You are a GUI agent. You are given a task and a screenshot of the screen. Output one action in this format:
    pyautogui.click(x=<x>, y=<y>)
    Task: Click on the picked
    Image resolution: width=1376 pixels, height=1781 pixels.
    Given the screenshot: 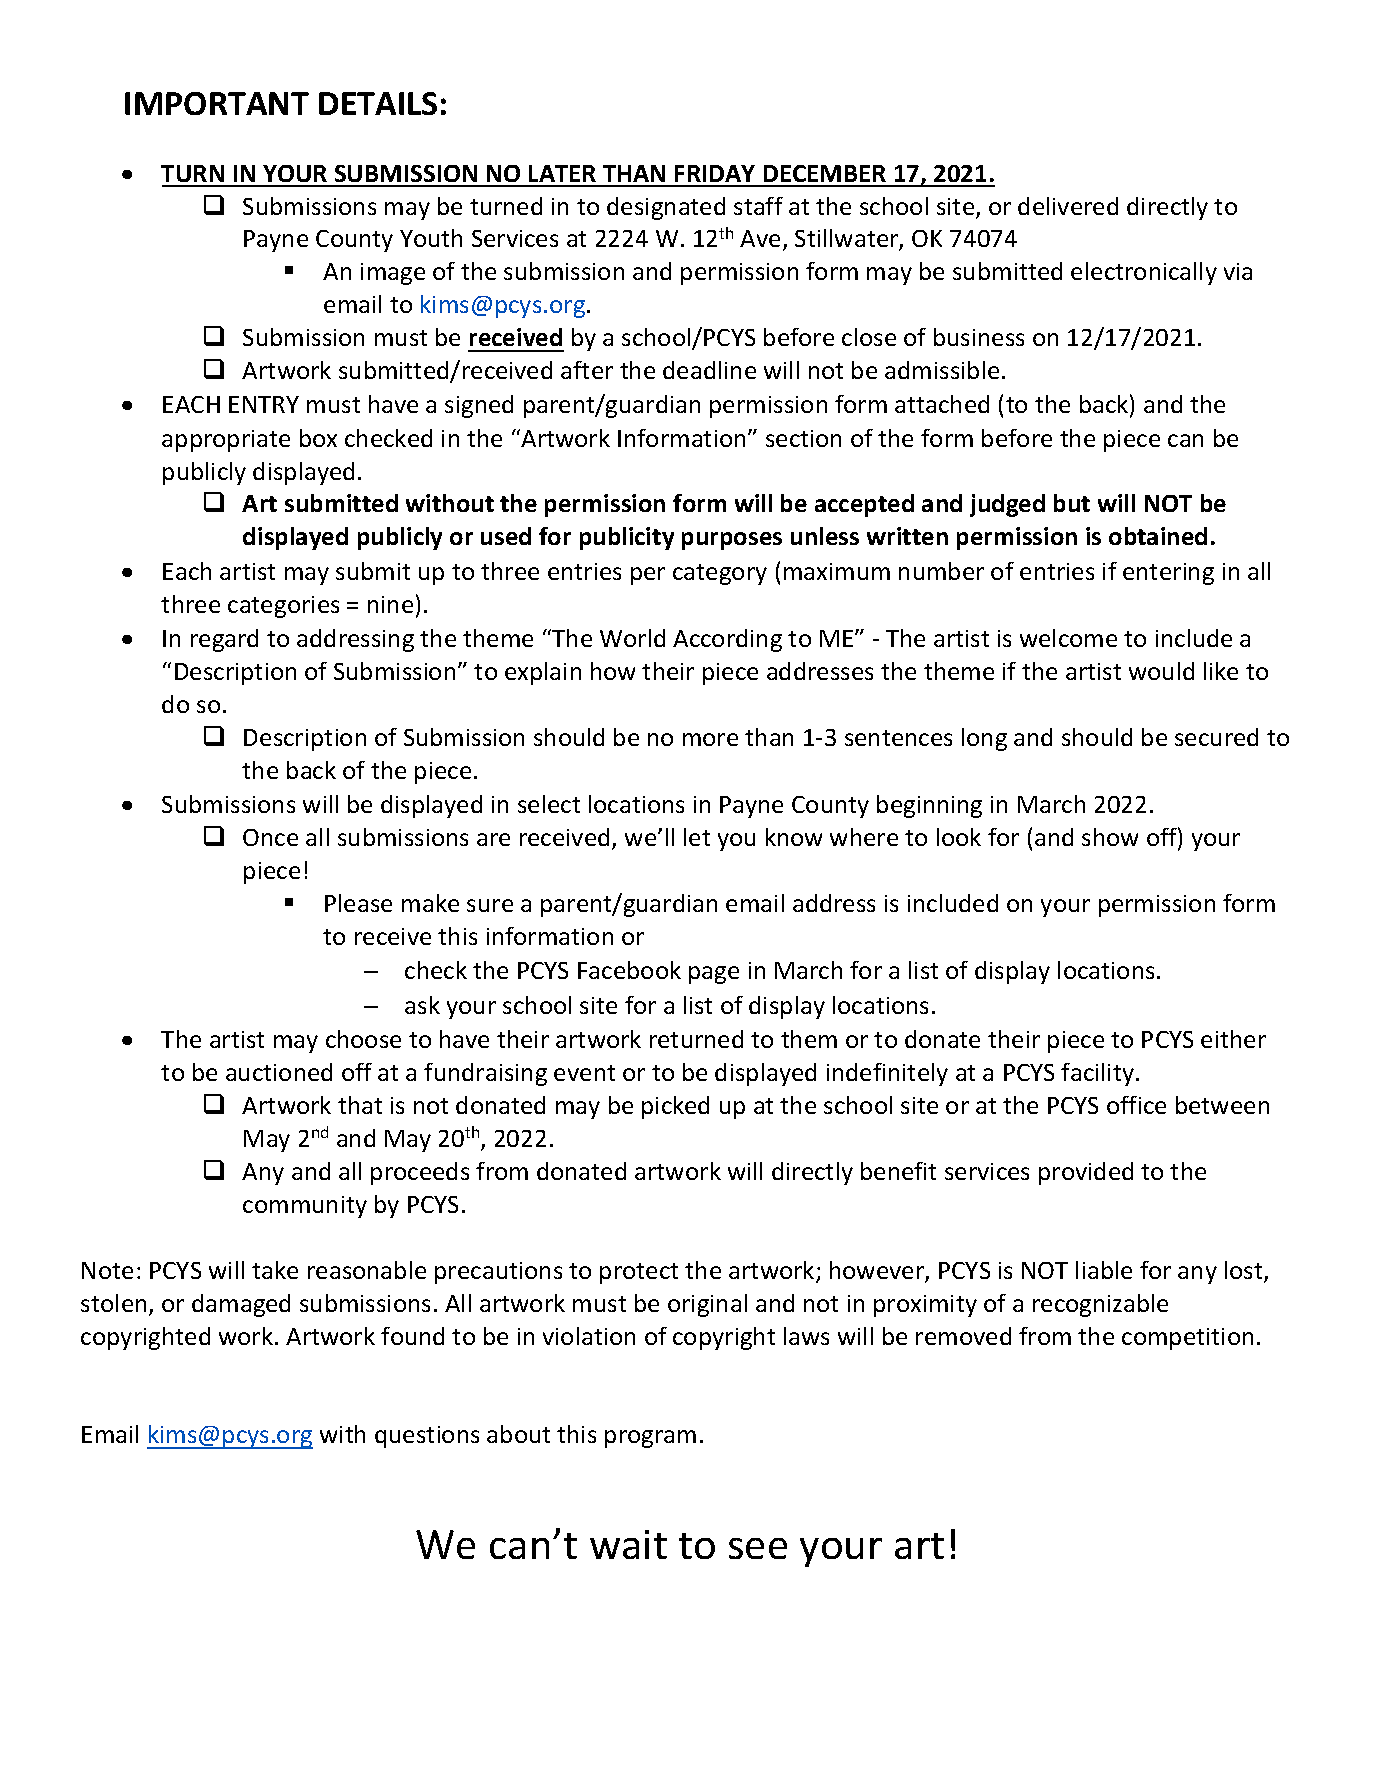 What is the action you would take?
    pyautogui.click(x=675, y=1107)
